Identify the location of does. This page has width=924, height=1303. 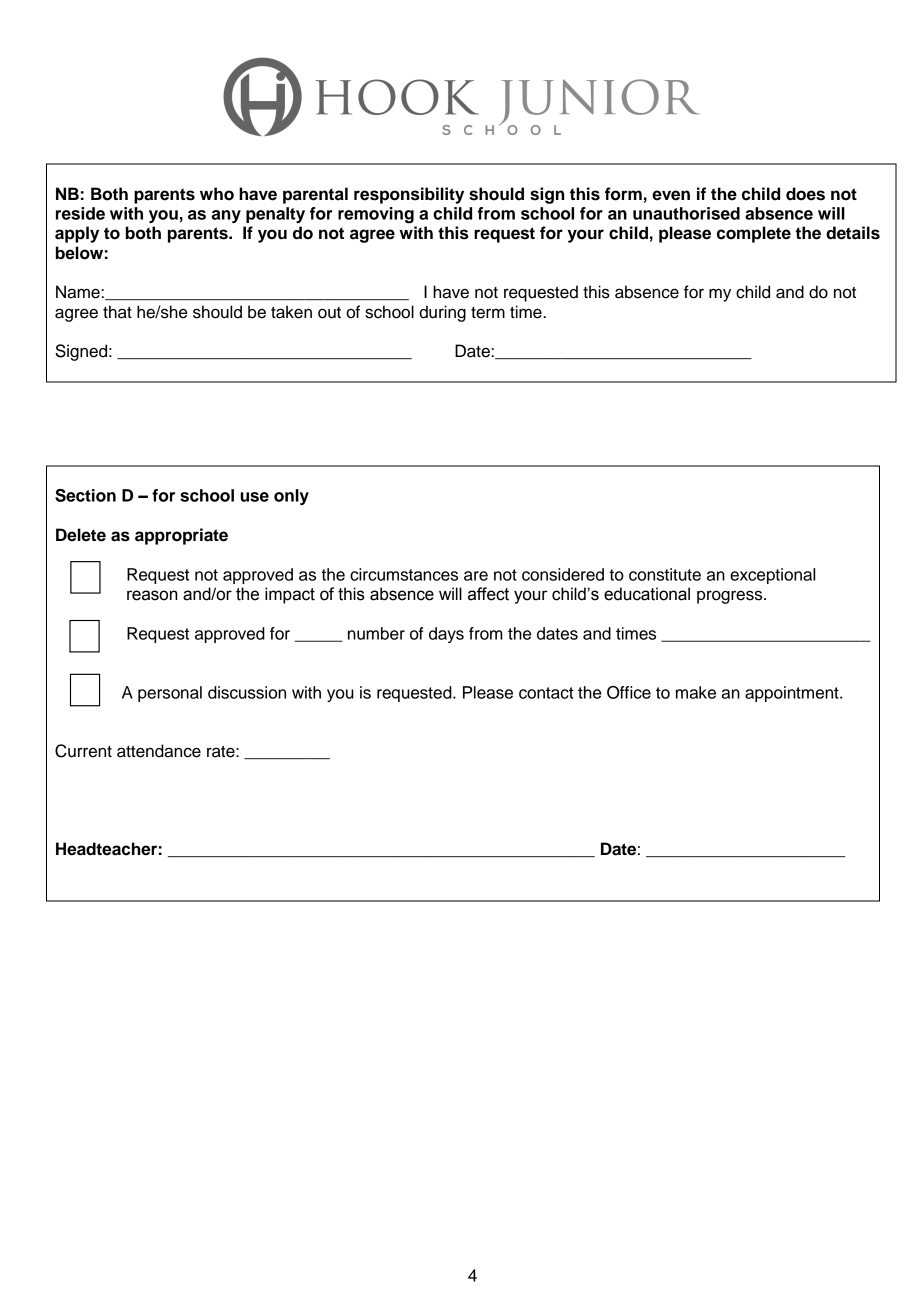
(805, 194).
